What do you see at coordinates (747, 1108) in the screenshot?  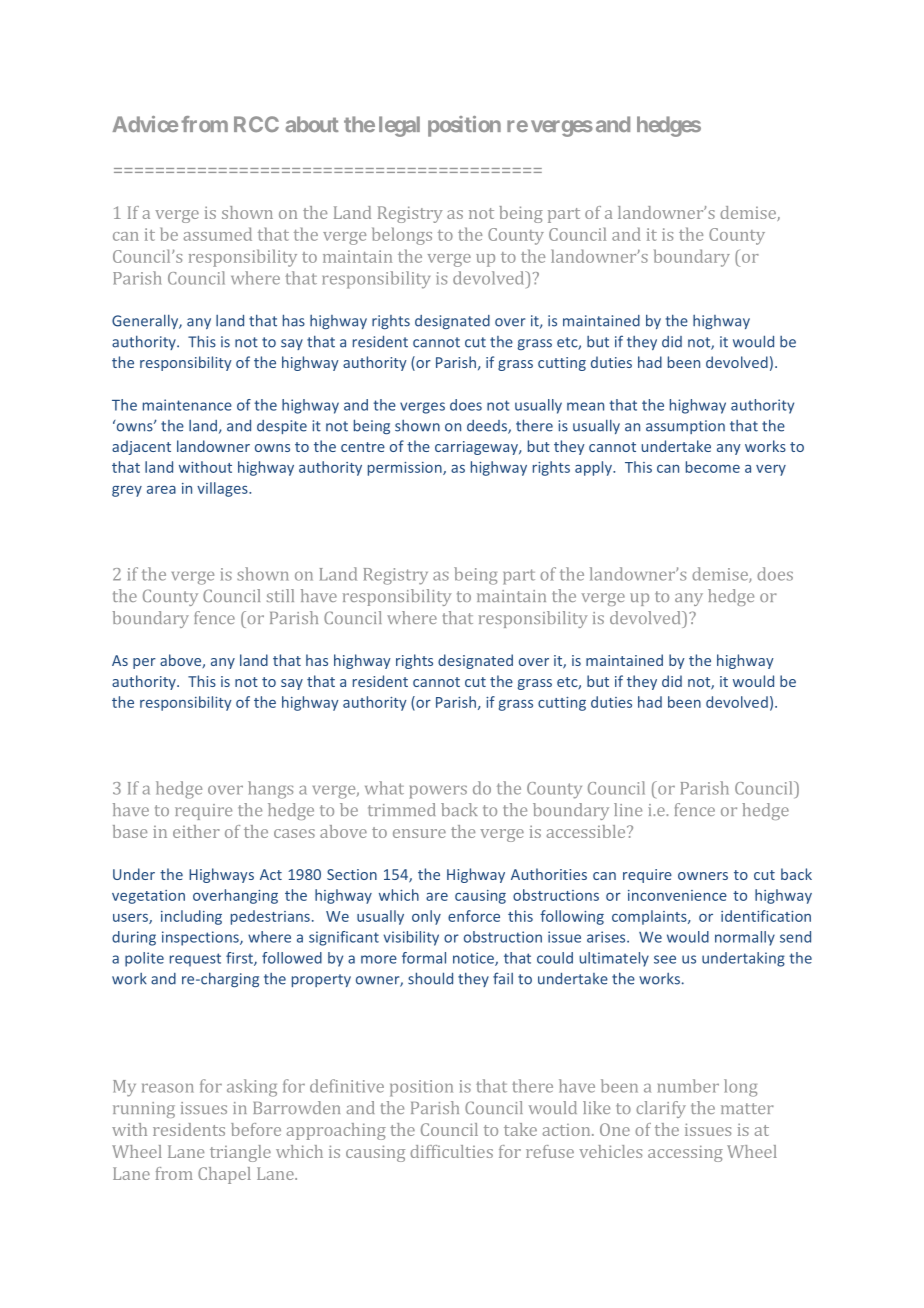 I see `matter` at bounding box center [747, 1108].
